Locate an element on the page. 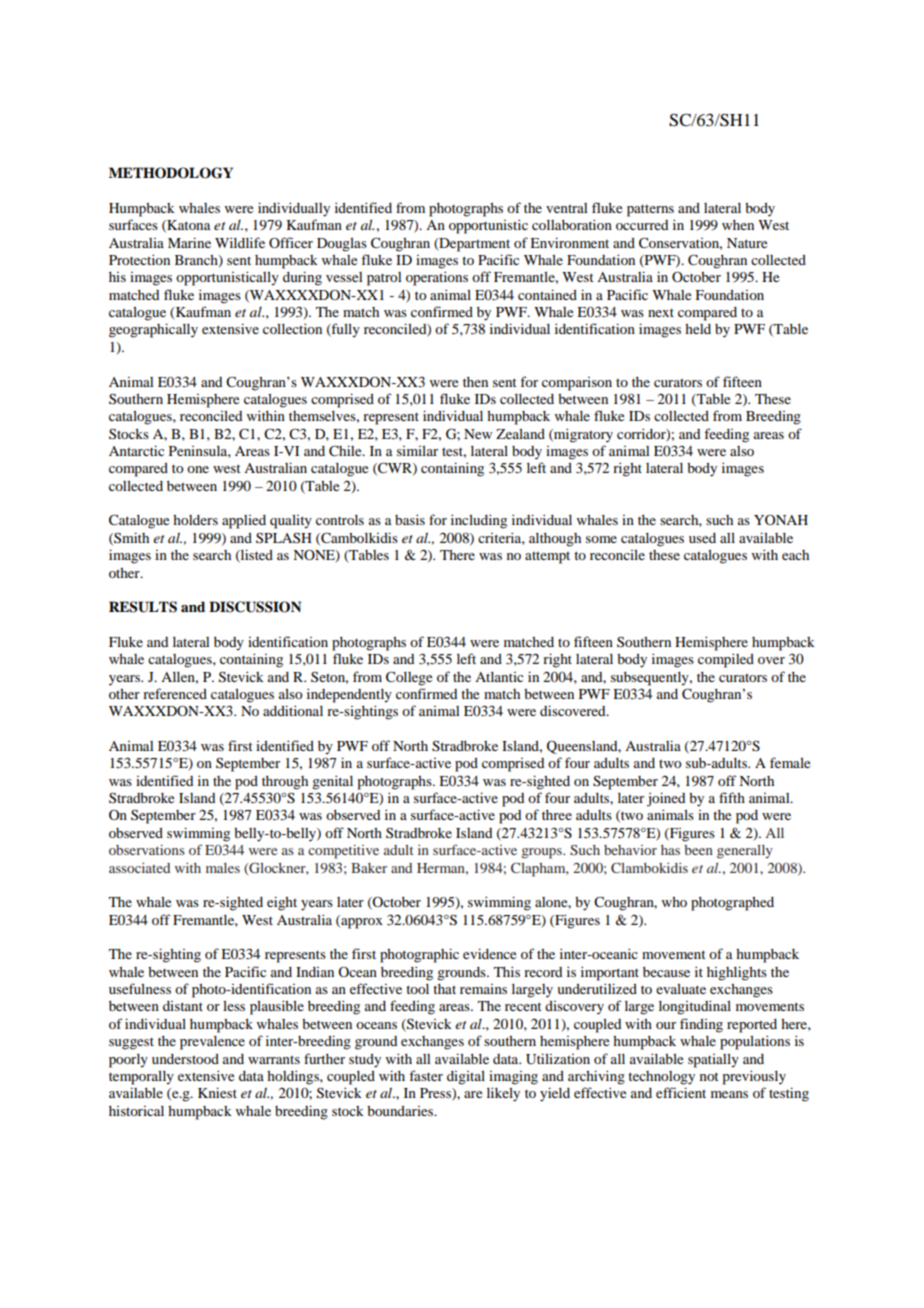 Image resolution: width=924 pixels, height=1308 pixels. digital is located at coordinates (466, 1077).
